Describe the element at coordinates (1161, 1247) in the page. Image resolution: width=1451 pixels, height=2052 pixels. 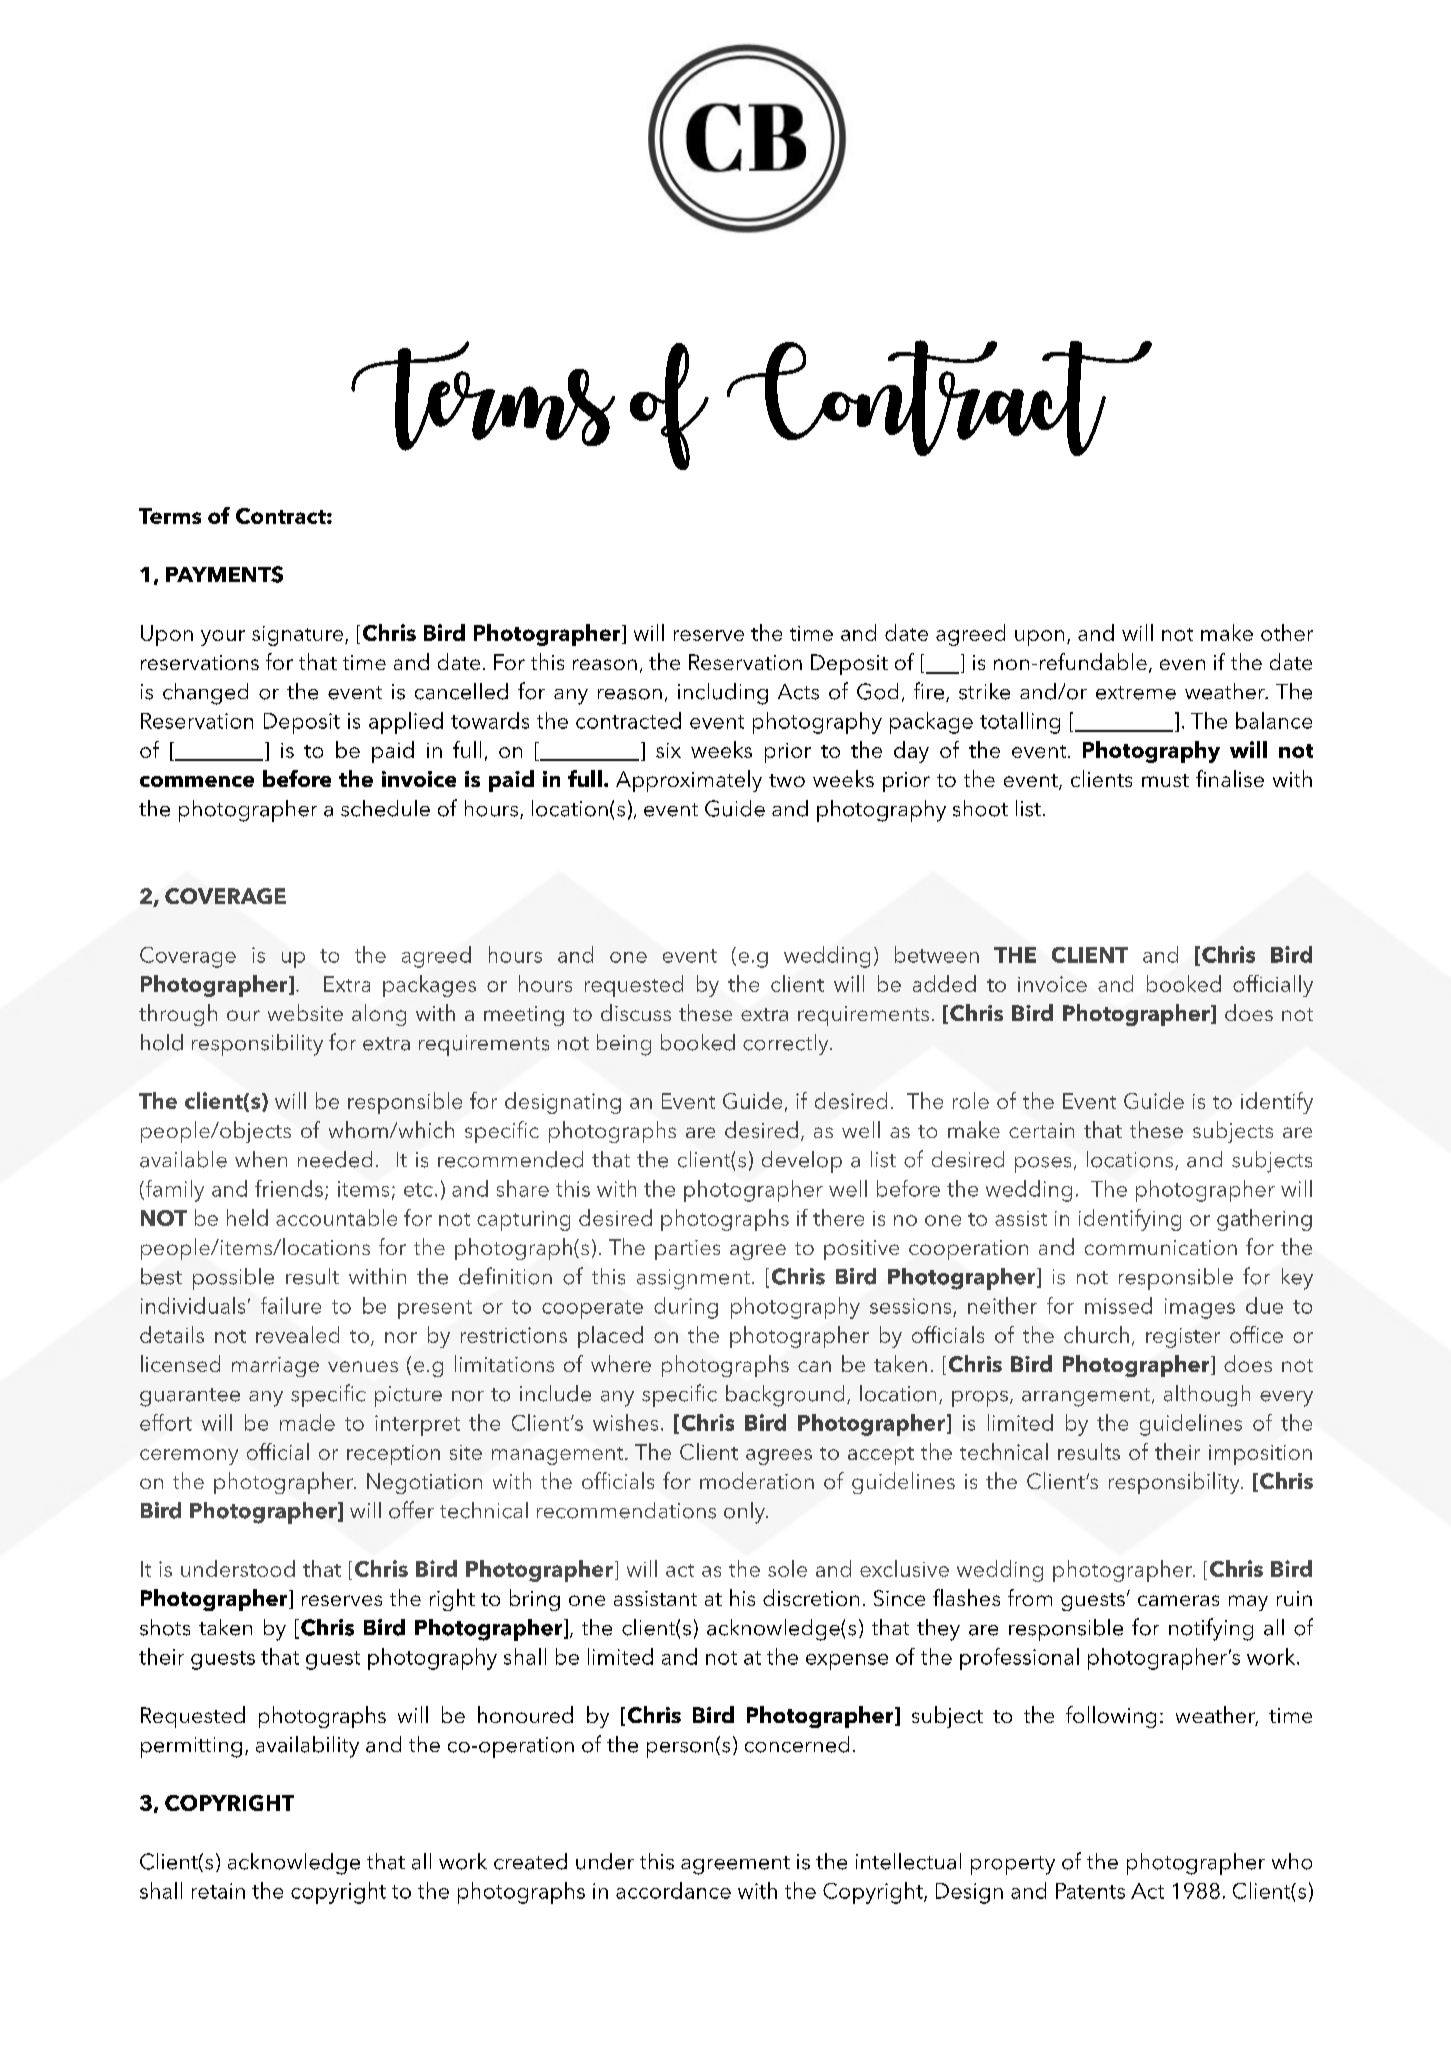
I see `communication` at that location.
